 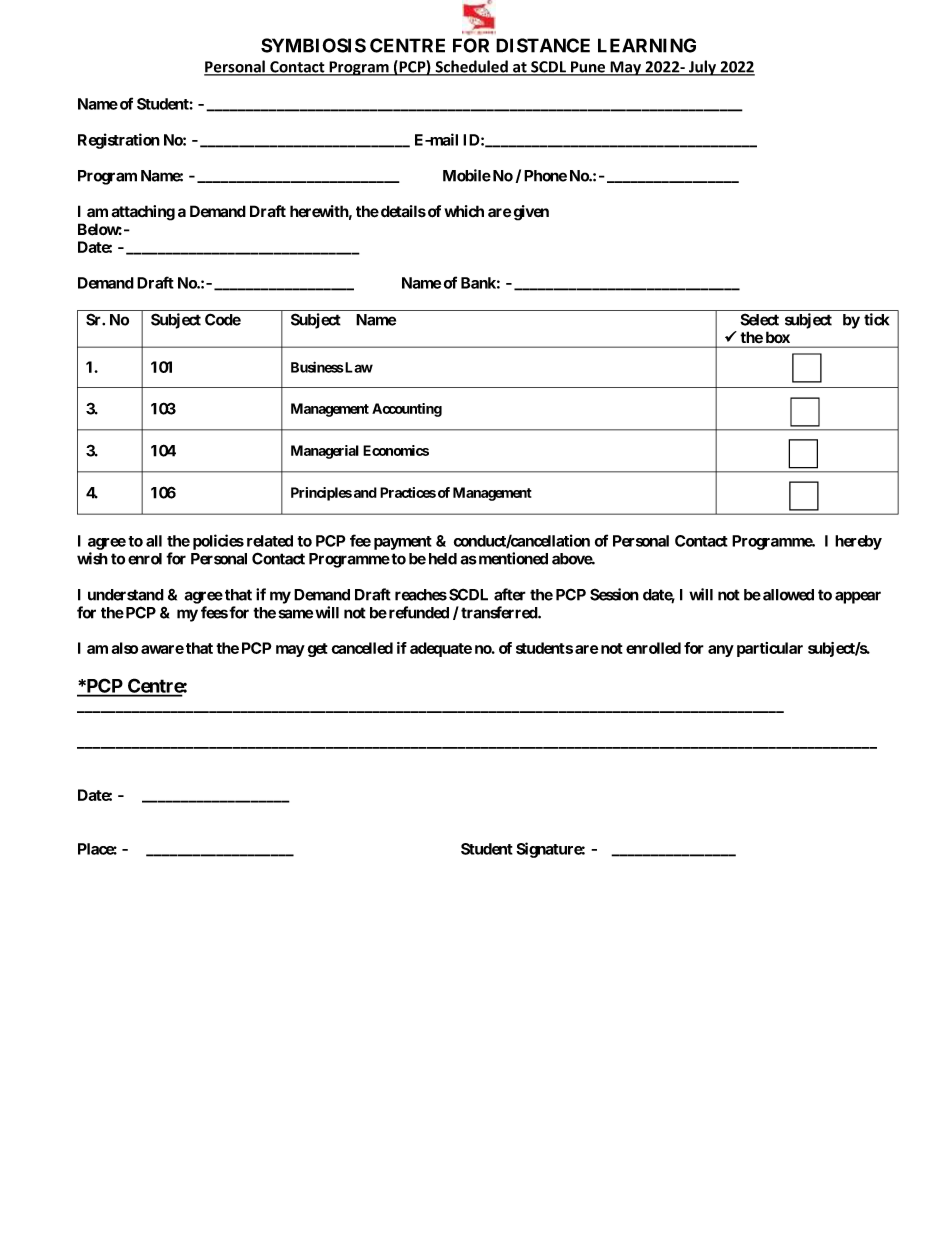 What do you see at coordinates (471, 67) in the screenshot?
I see `Scheduled` at bounding box center [471, 67].
